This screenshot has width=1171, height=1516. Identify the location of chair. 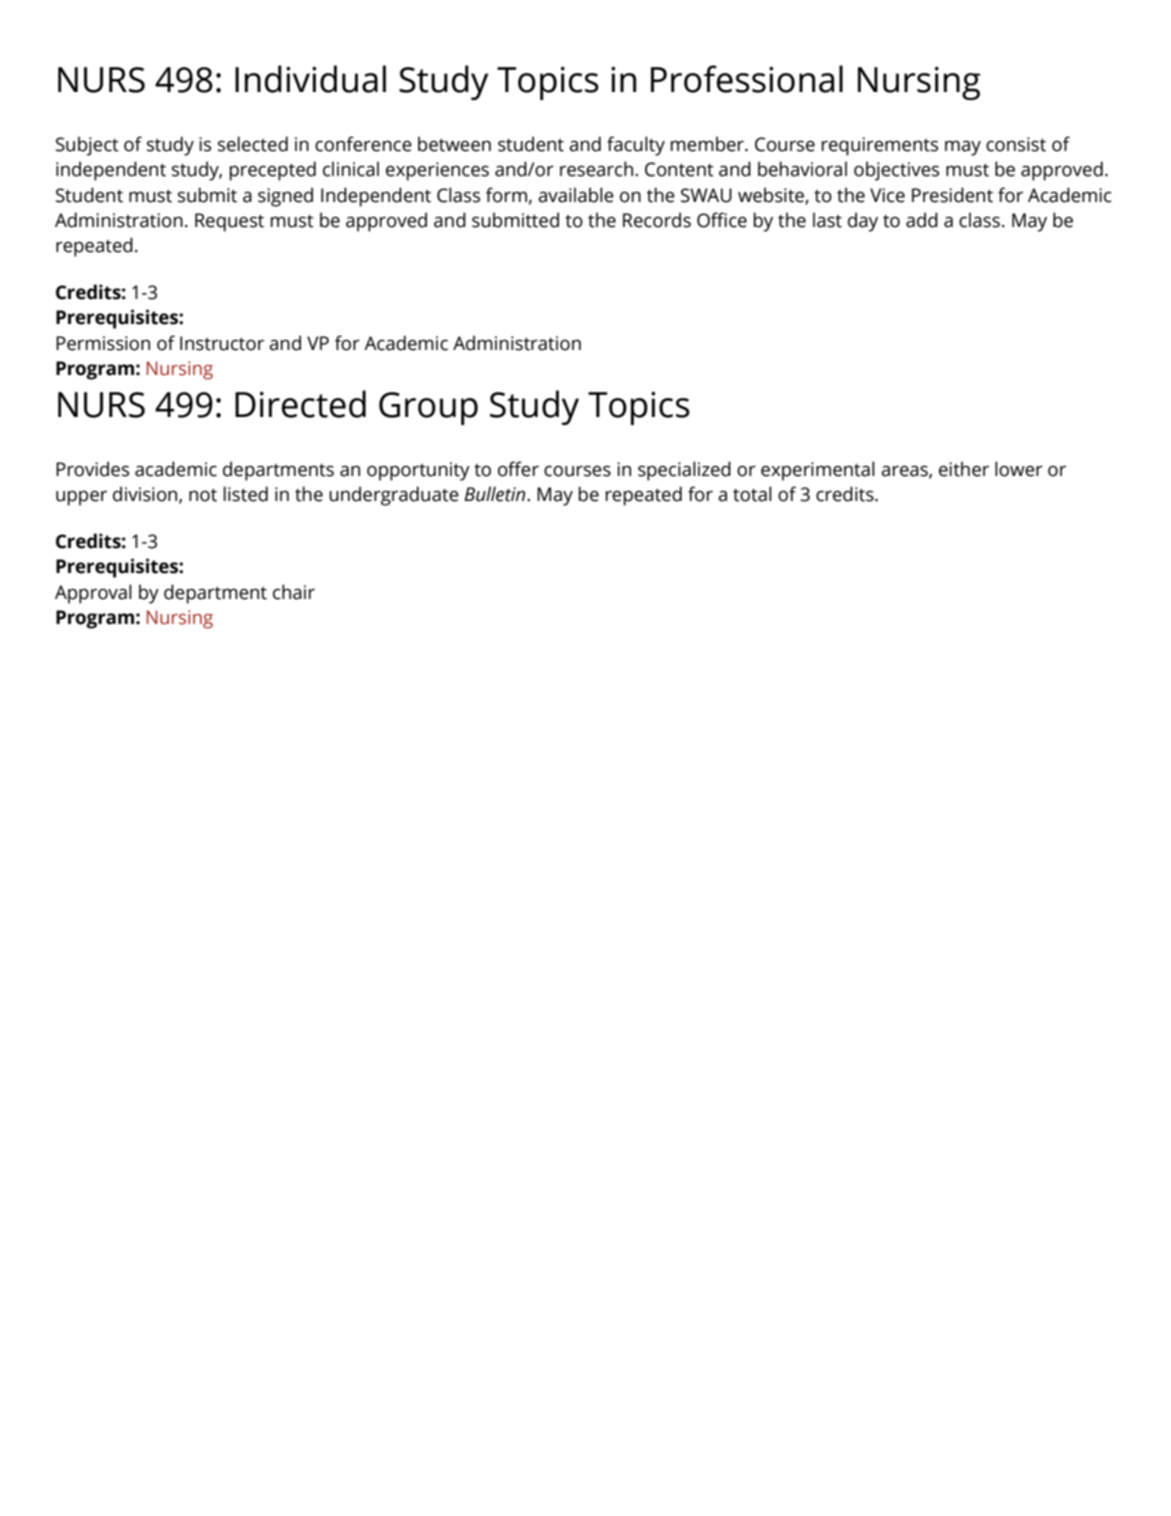
(294, 592).
